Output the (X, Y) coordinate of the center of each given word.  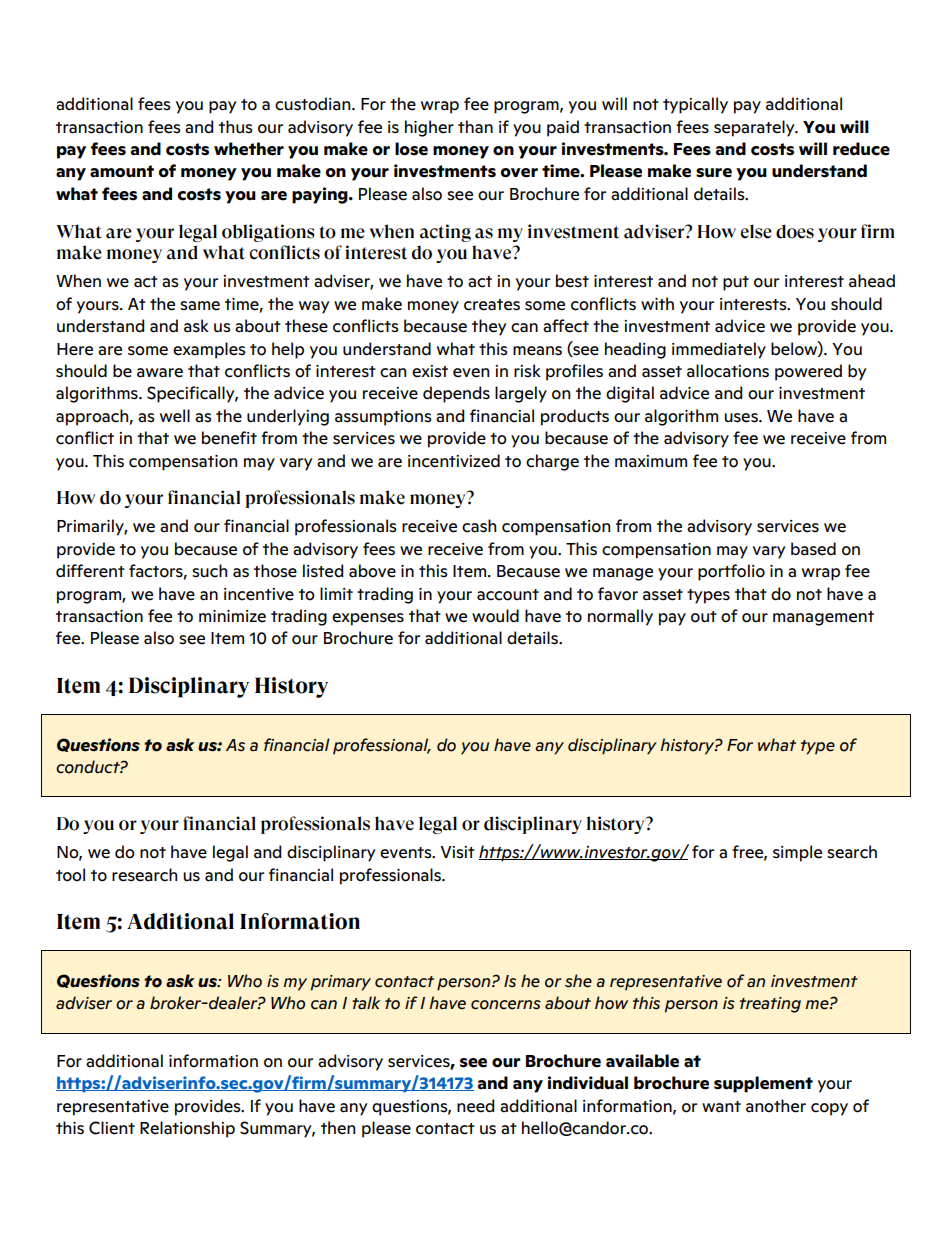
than (475, 127)
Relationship (187, 1129)
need (475, 1106)
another (776, 1106)
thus (236, 127)
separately (755, 128)
